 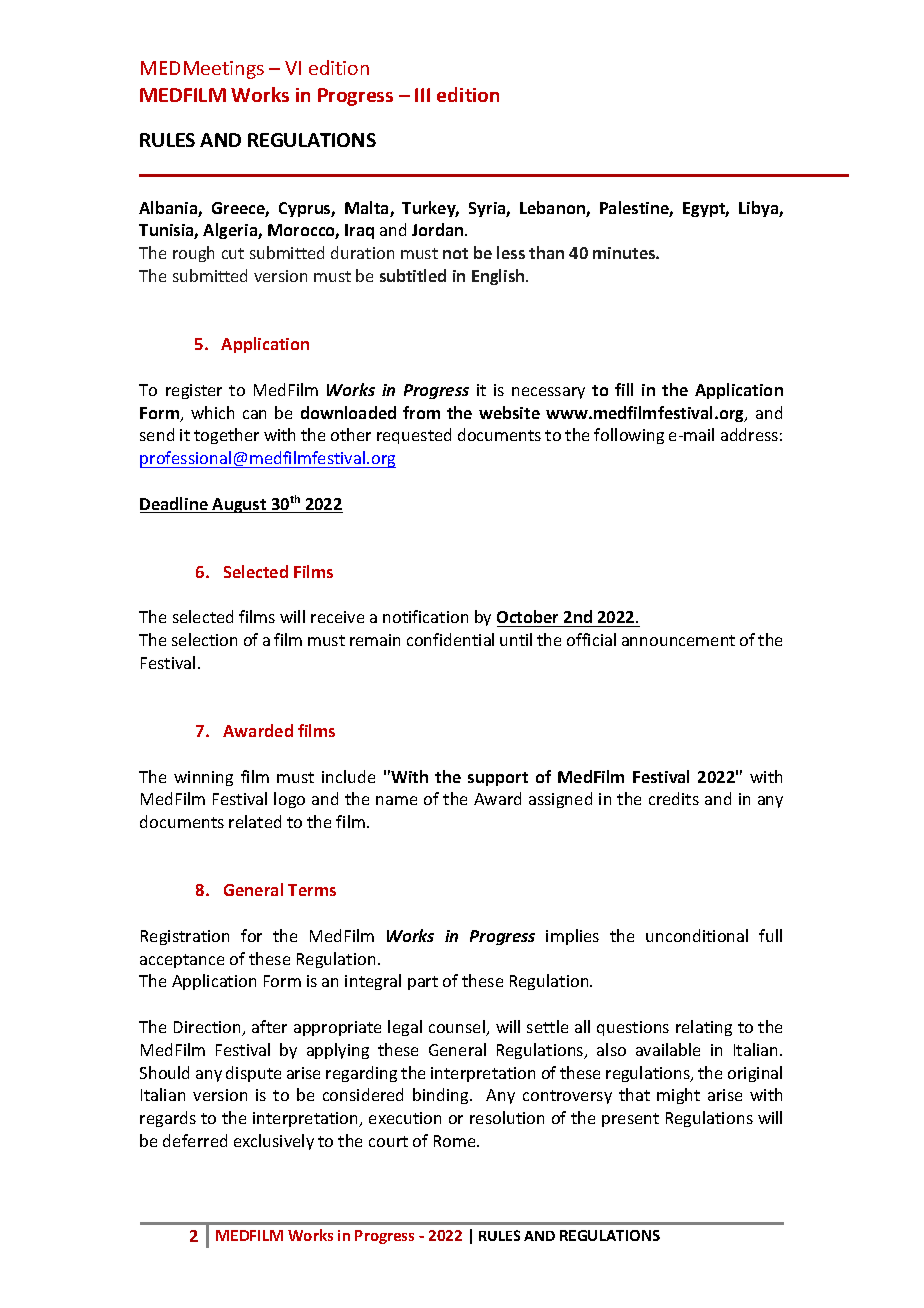 What do you see at coordinates (203, 778) in the page?
I see `winning` at bounding box center [203, 778].
